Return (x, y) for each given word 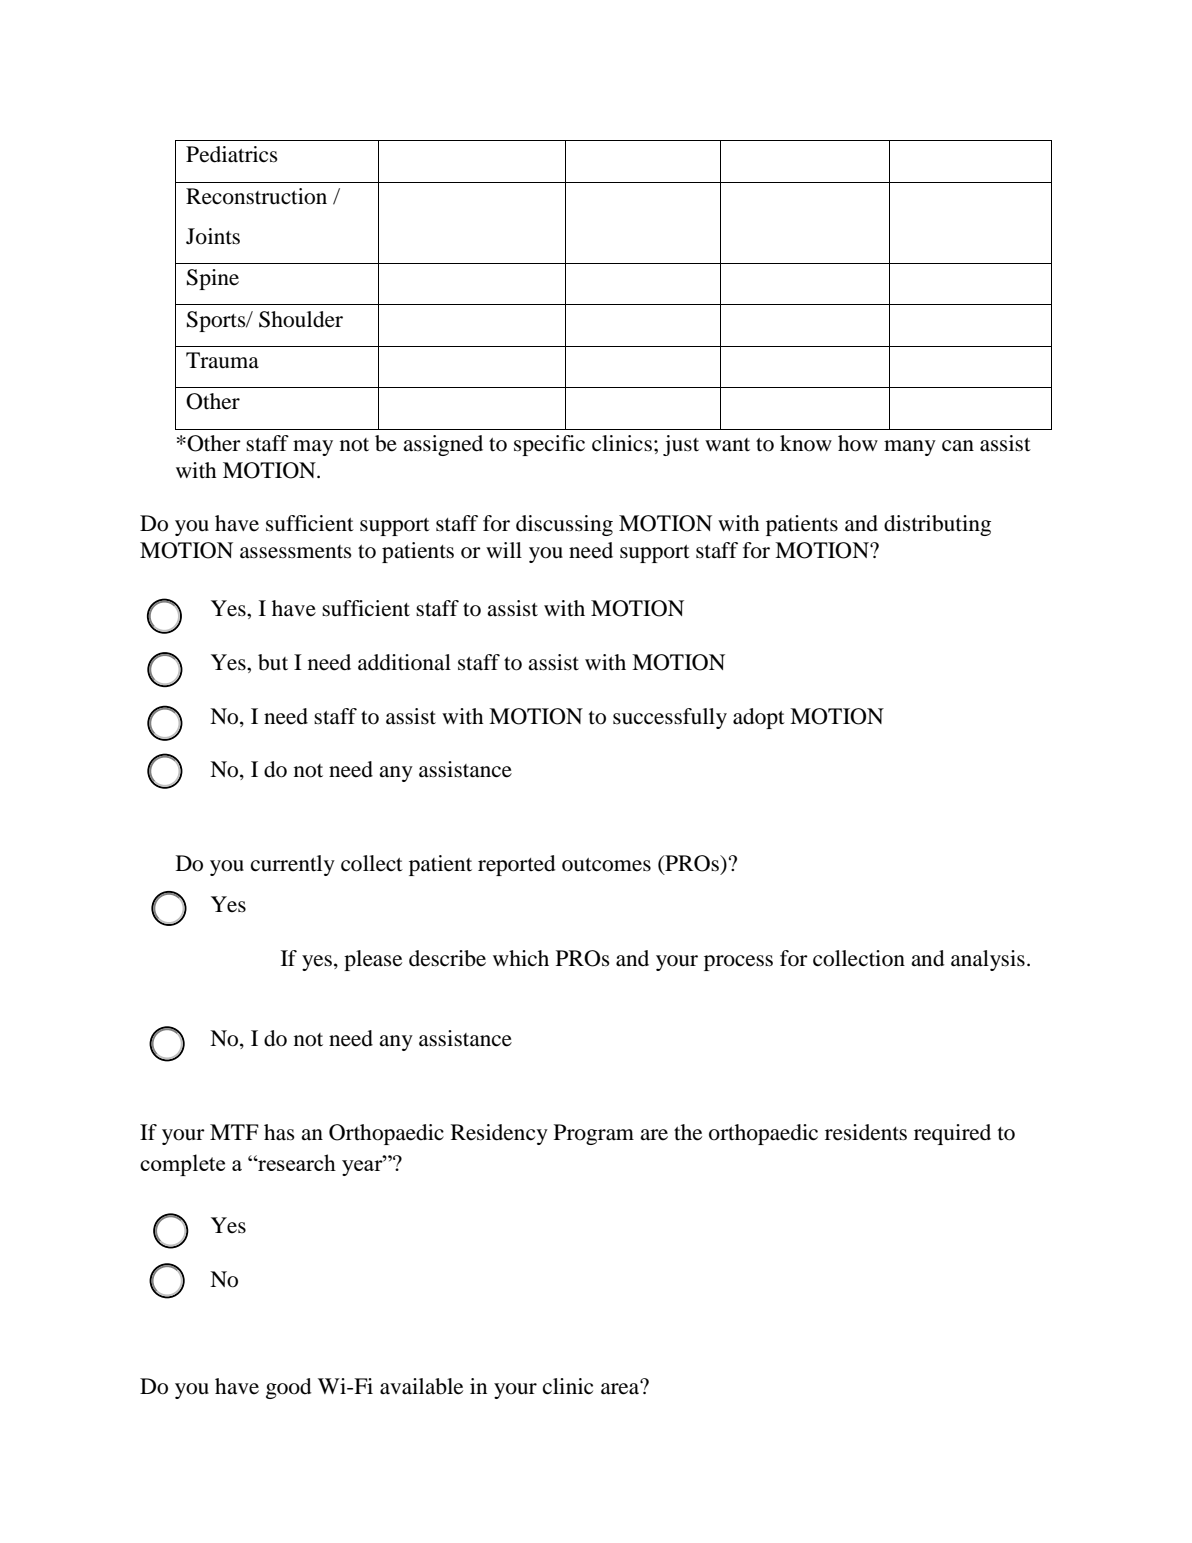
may (313, 448)
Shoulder (301, 319)
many (910, 448)
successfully (670, 718)
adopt (759, 718)
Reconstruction (256, 196)
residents (866, 1132)
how (858, 443)
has (279, 1132)
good (289, 1388)
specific (549, 445)
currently (293, 865)
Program (594, 1134)
